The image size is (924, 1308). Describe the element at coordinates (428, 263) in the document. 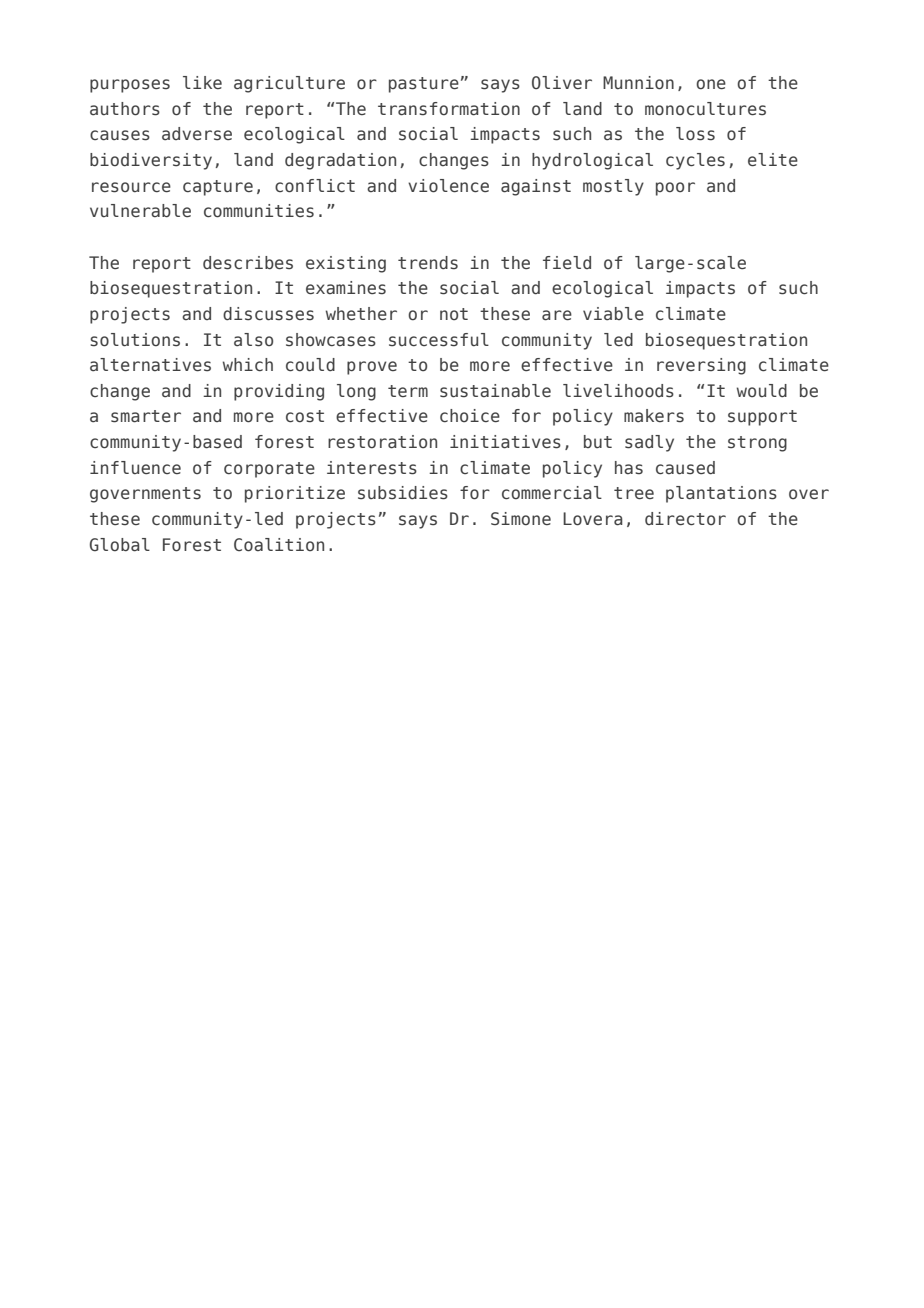

I see `trends` at that location.
